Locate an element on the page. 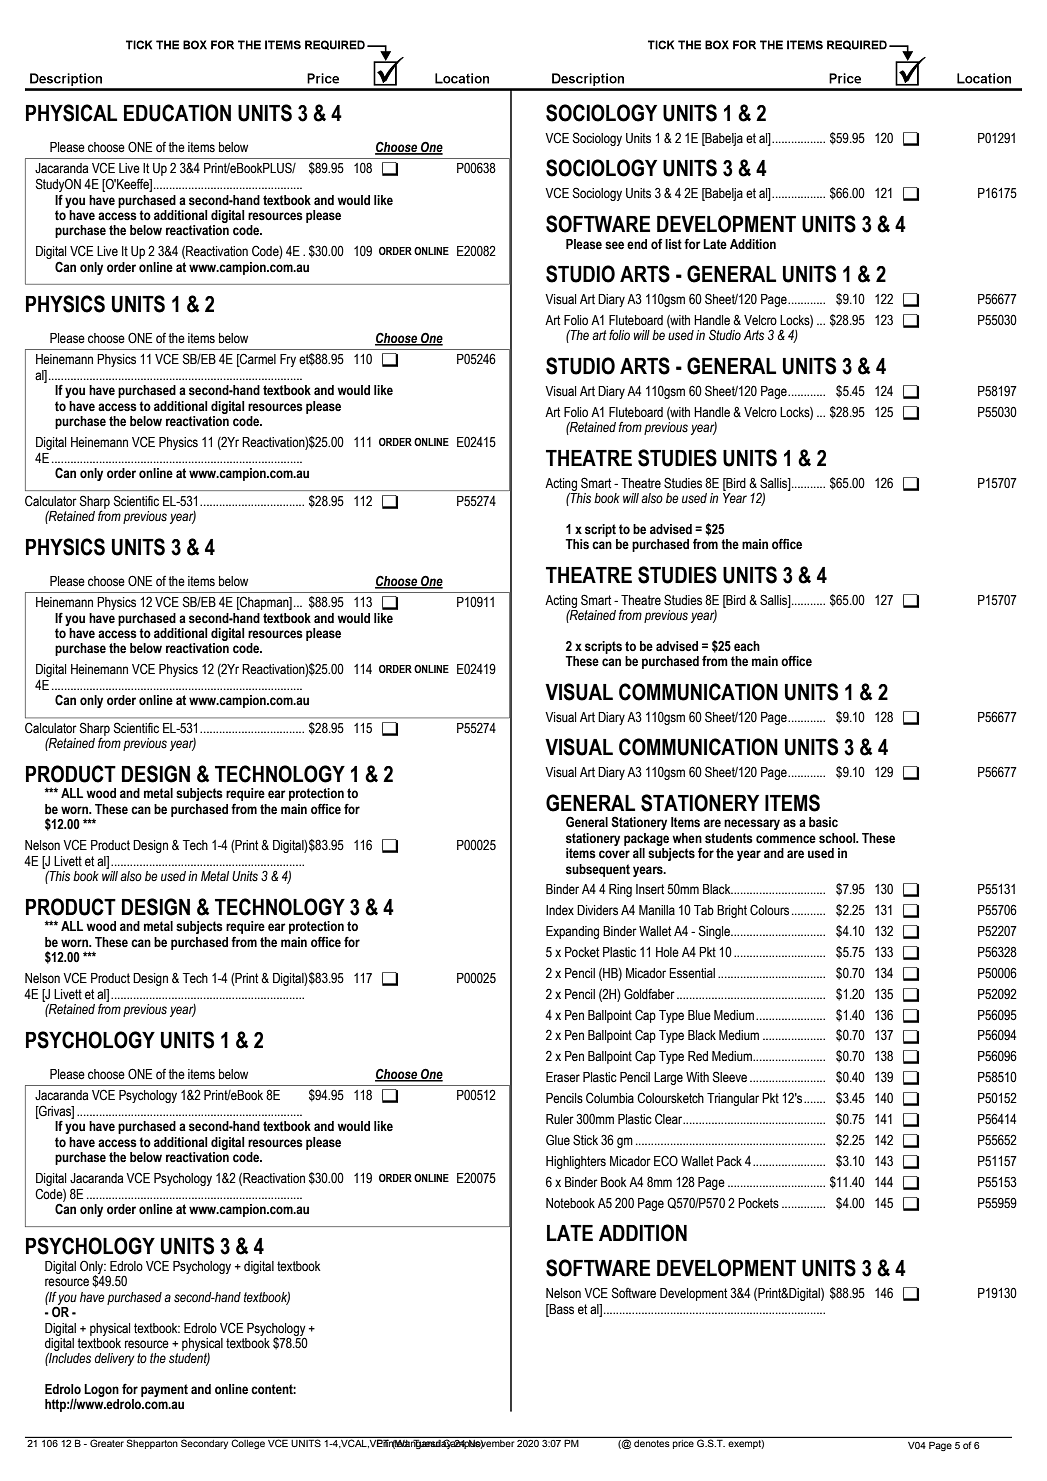 The image size is (1047, 1481). Triangular is located at coordinates (733, 1099).
